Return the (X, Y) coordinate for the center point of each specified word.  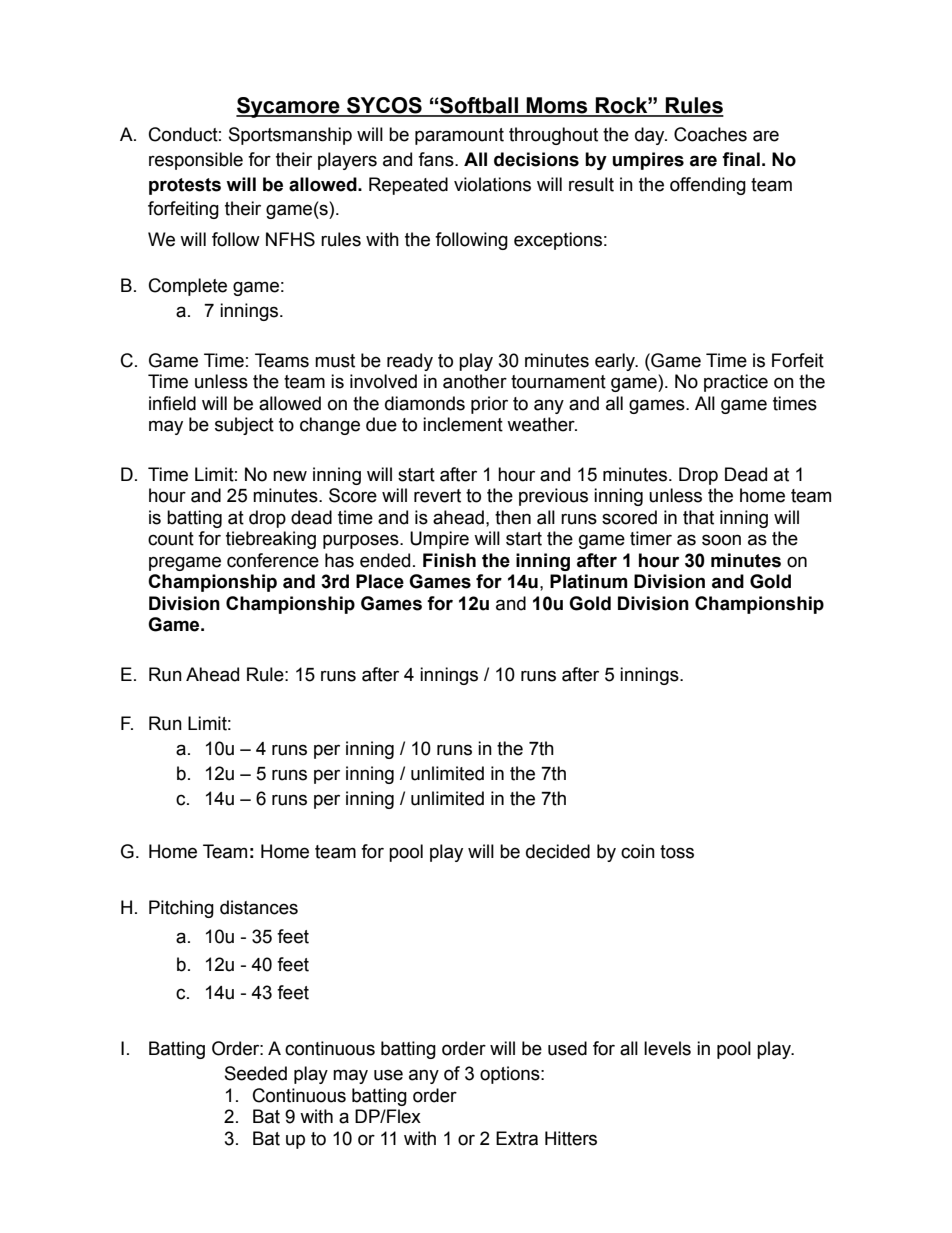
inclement (463, 424)
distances (259, 907)
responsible (196, 161)
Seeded (256, 1073)
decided (558, 851)
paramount (459, 136)
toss (677, 852)
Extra (517, 1138)
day (651, 136)
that (698, 517)
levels (667, 1048)
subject (244, 426)
